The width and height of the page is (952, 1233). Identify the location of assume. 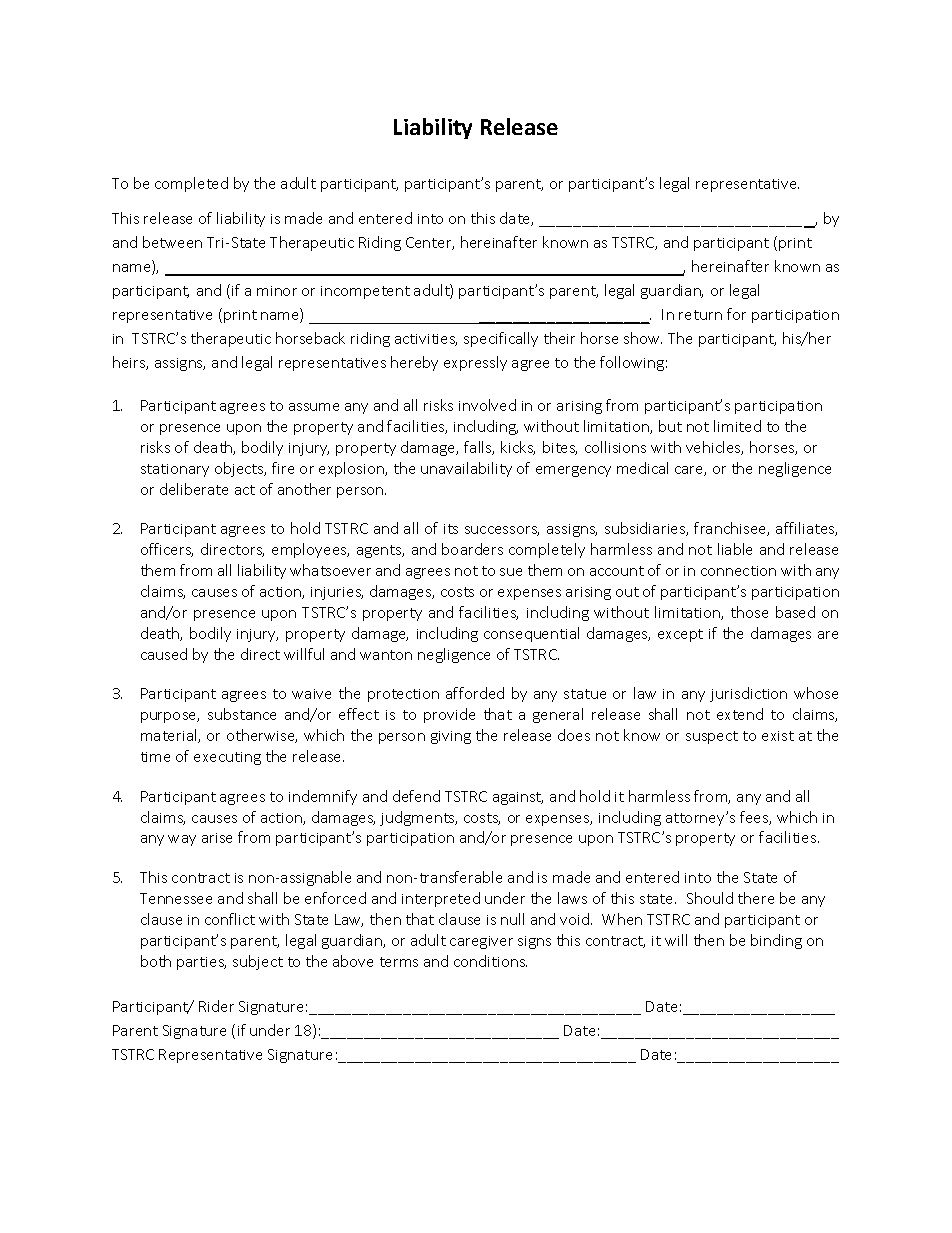
(314, 407).
